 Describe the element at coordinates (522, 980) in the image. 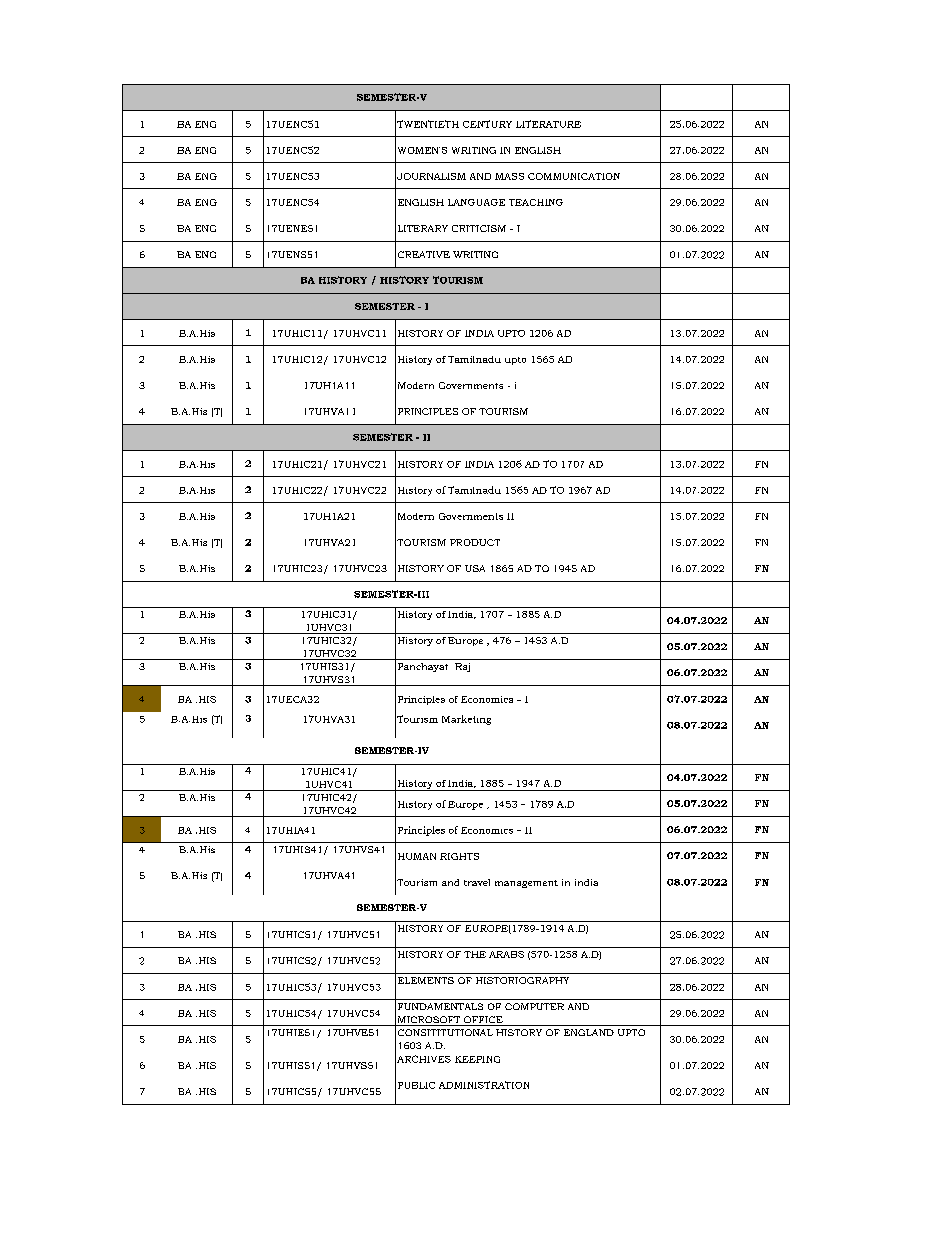

I see `HISTORIOGRAPHY` at that location.
